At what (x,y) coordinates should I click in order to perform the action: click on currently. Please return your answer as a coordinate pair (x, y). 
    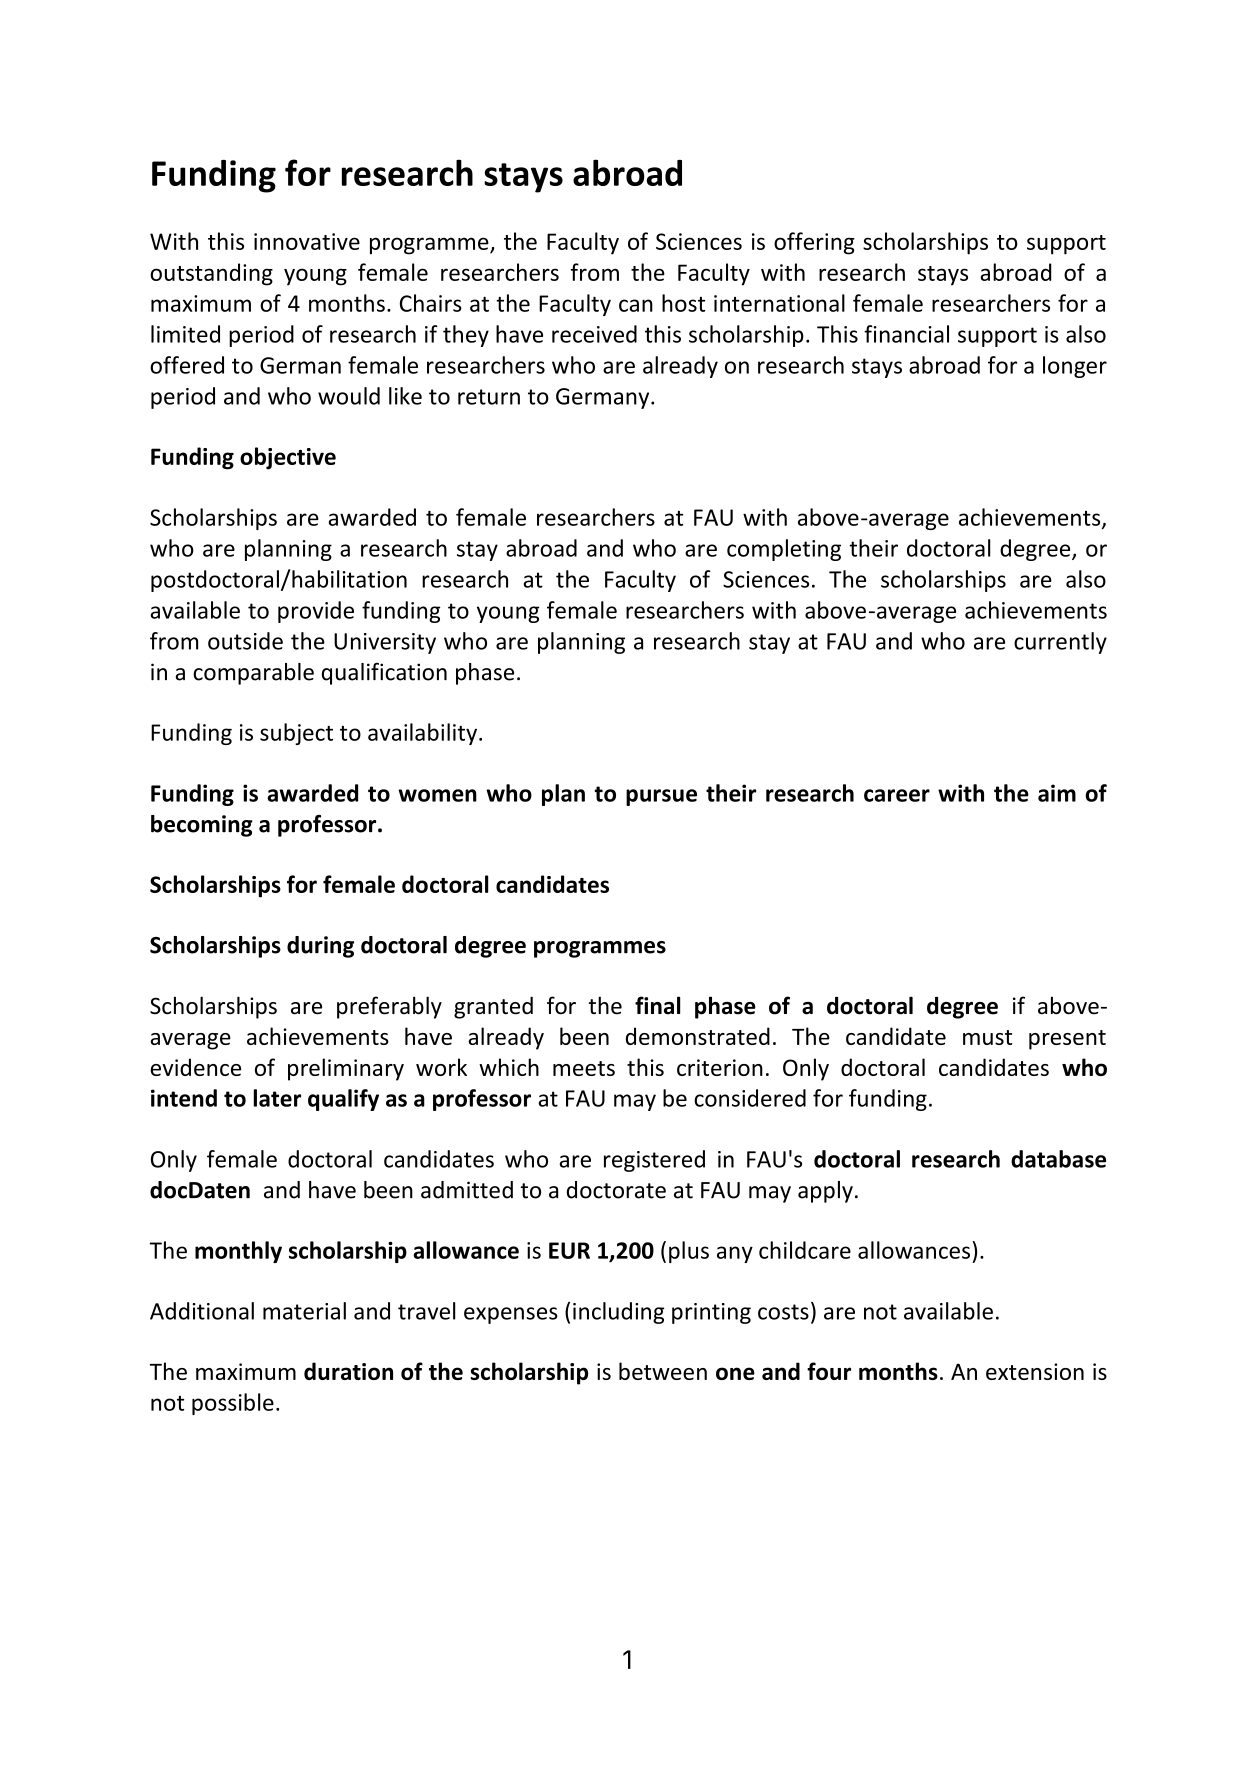
    Looking at the image, I should click on (1060, 643).
